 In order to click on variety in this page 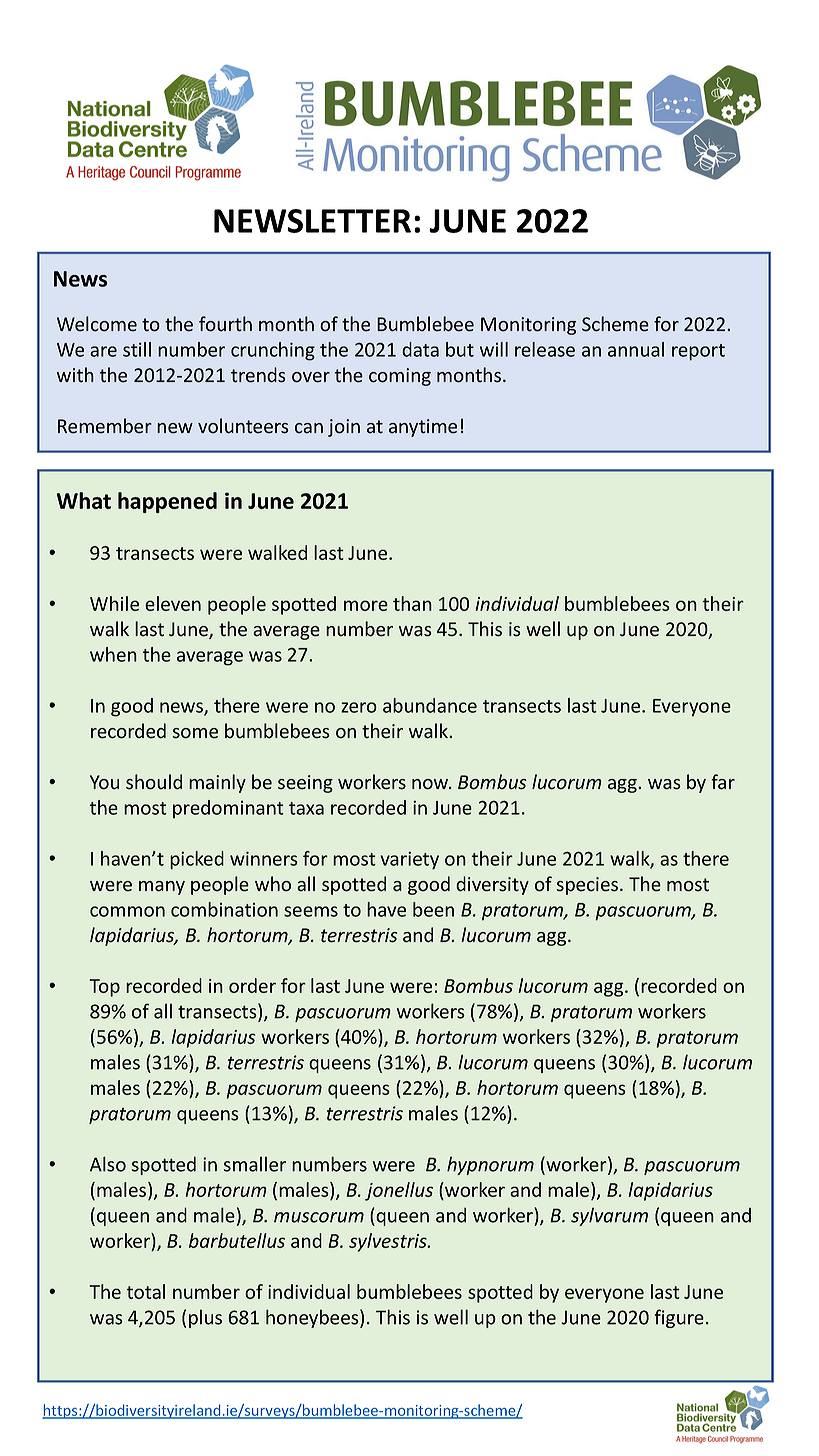, I will do `click(409, 860)`.
